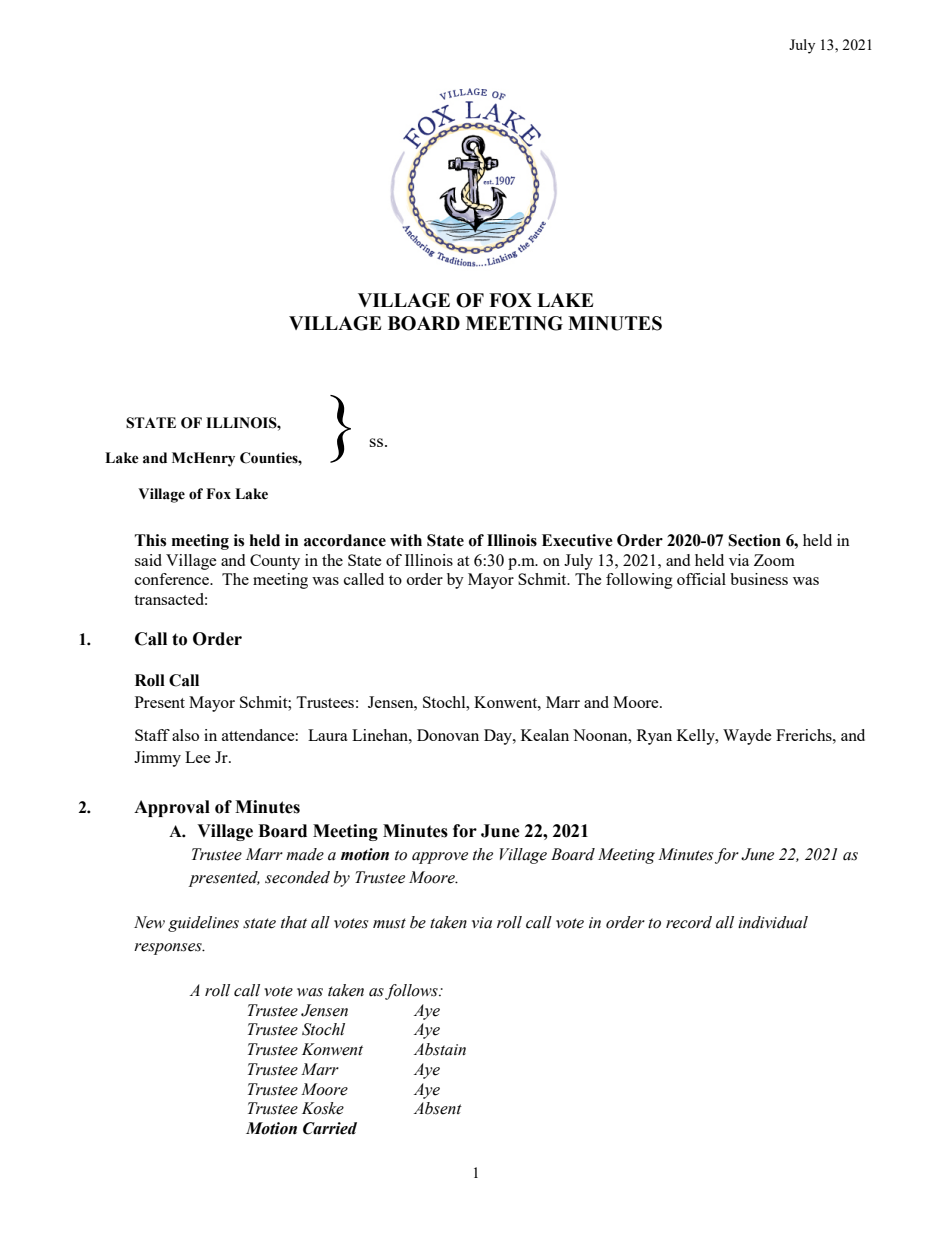  Describe the element at coordinates (438, 1108) in the screenshot. I see `Absent` at that location.
